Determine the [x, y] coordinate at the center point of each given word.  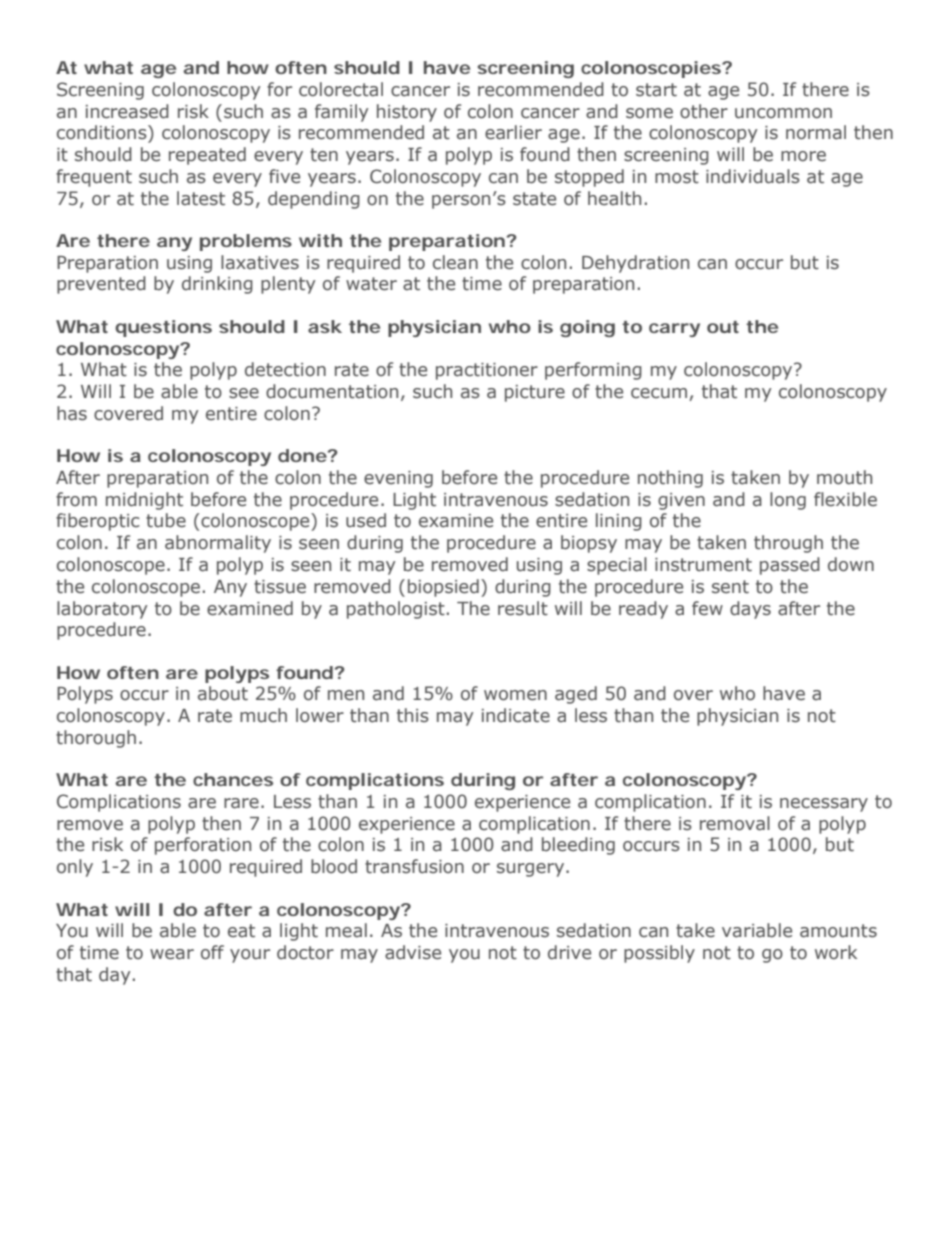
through [788, 544]
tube [166, 520]
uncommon [783, 113]
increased [127, 111]
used [366, 520]
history [407, 113]
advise [413, 952]
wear [172, 954]
